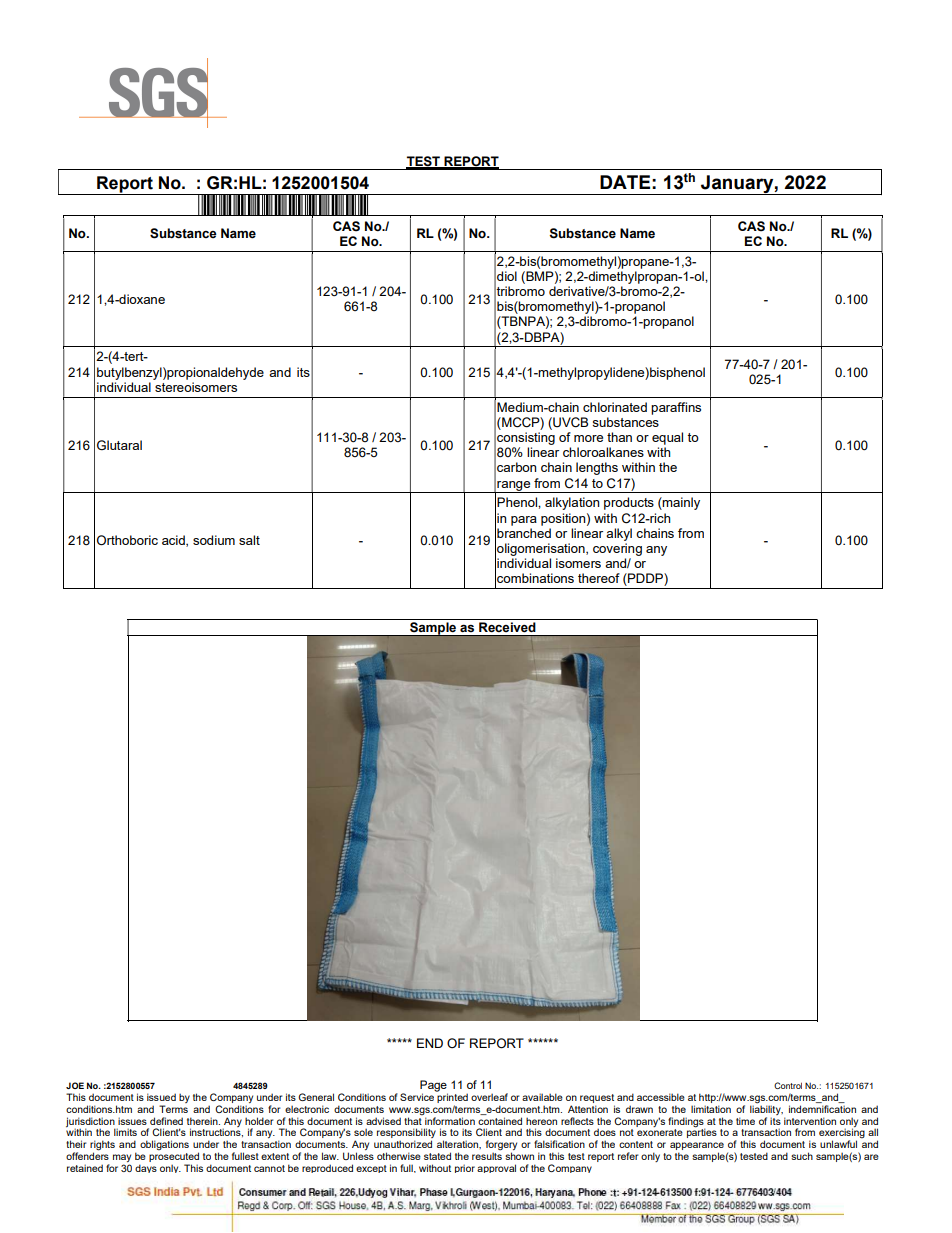 The image size is (952, 1233). I want to click on acid, so click(174, 541).
